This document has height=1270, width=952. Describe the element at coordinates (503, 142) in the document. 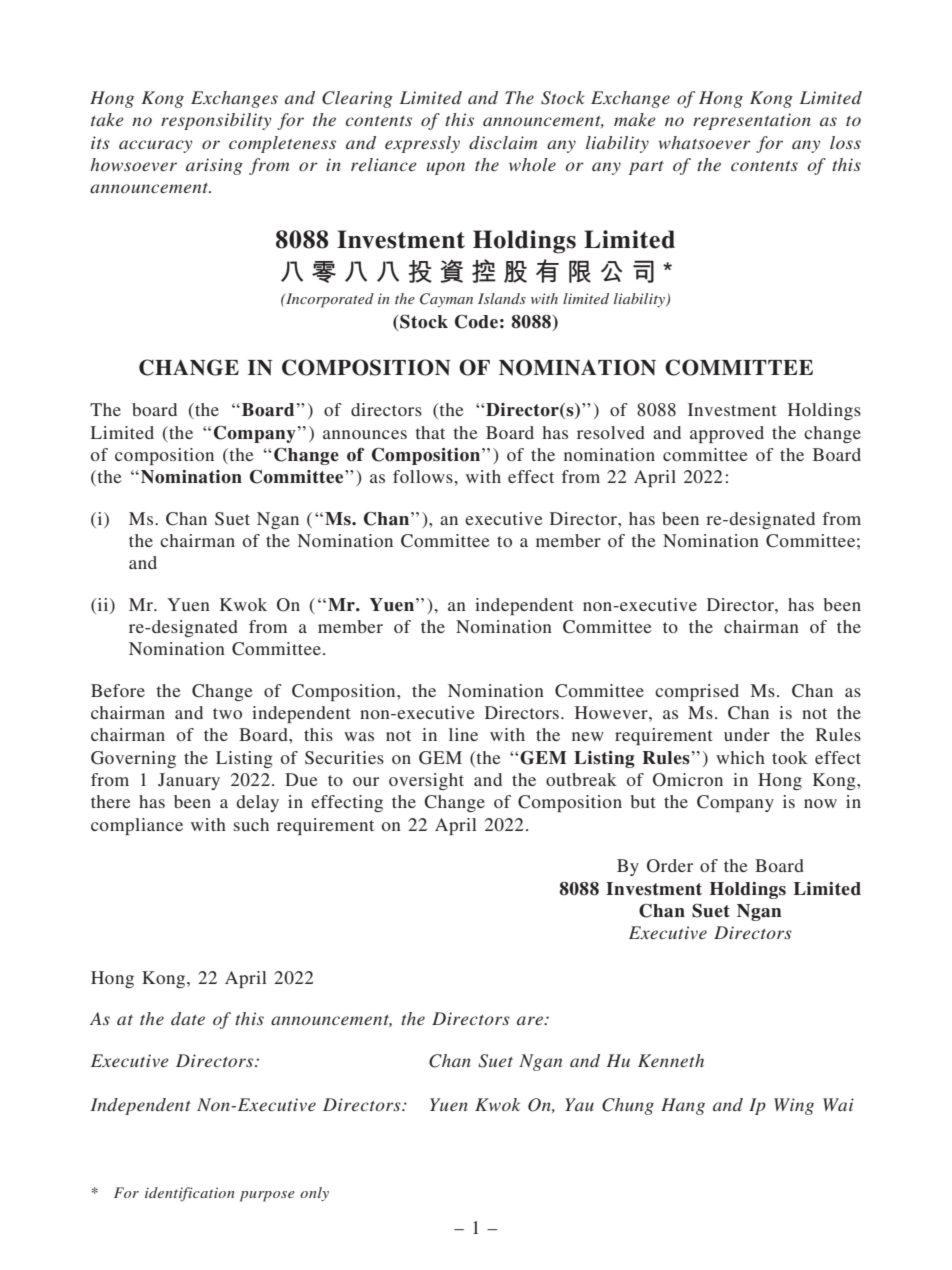

I see `disclaim` at that location.
